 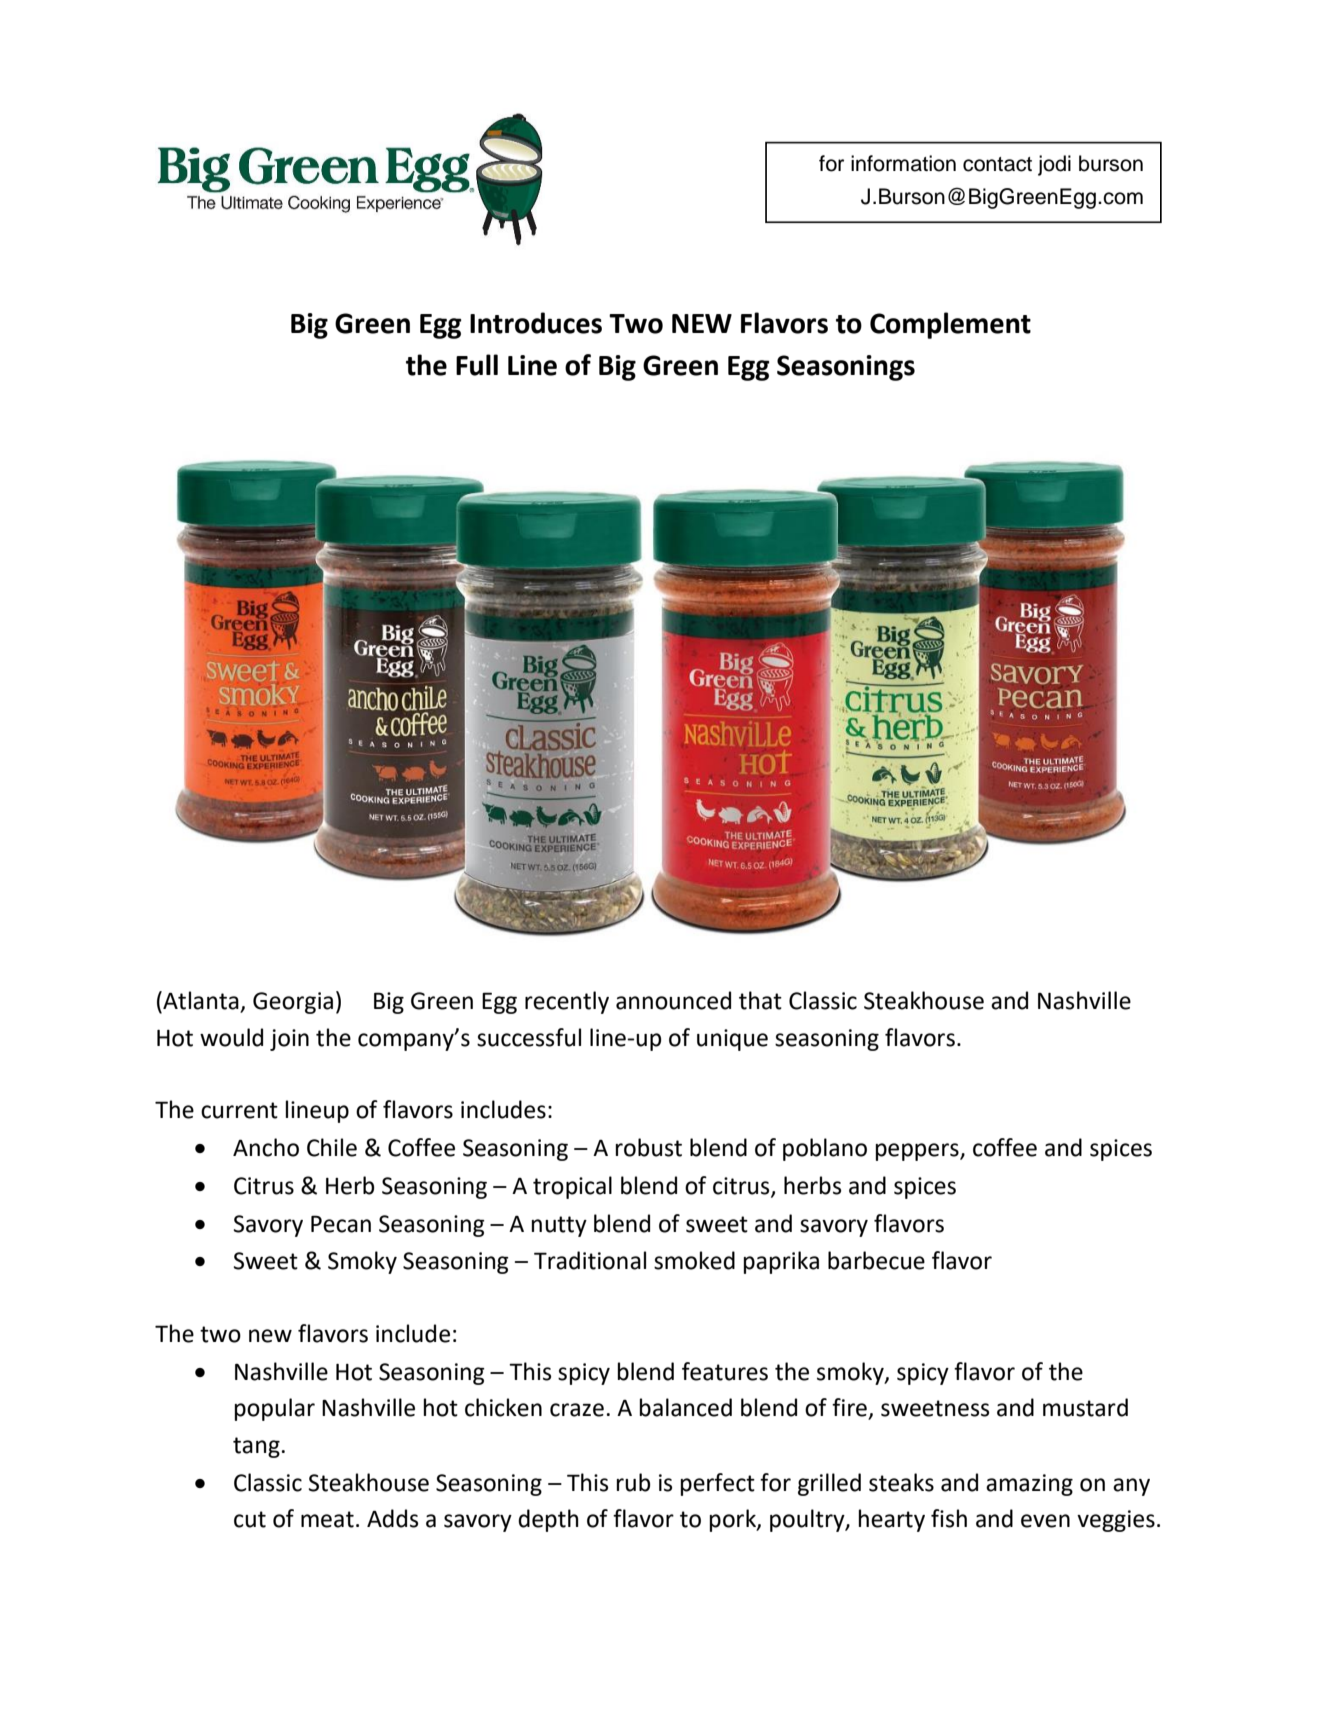 What do you see at coordinates (289, 1040) in the page?
I see `join` at bounding box center [289, 1040].
